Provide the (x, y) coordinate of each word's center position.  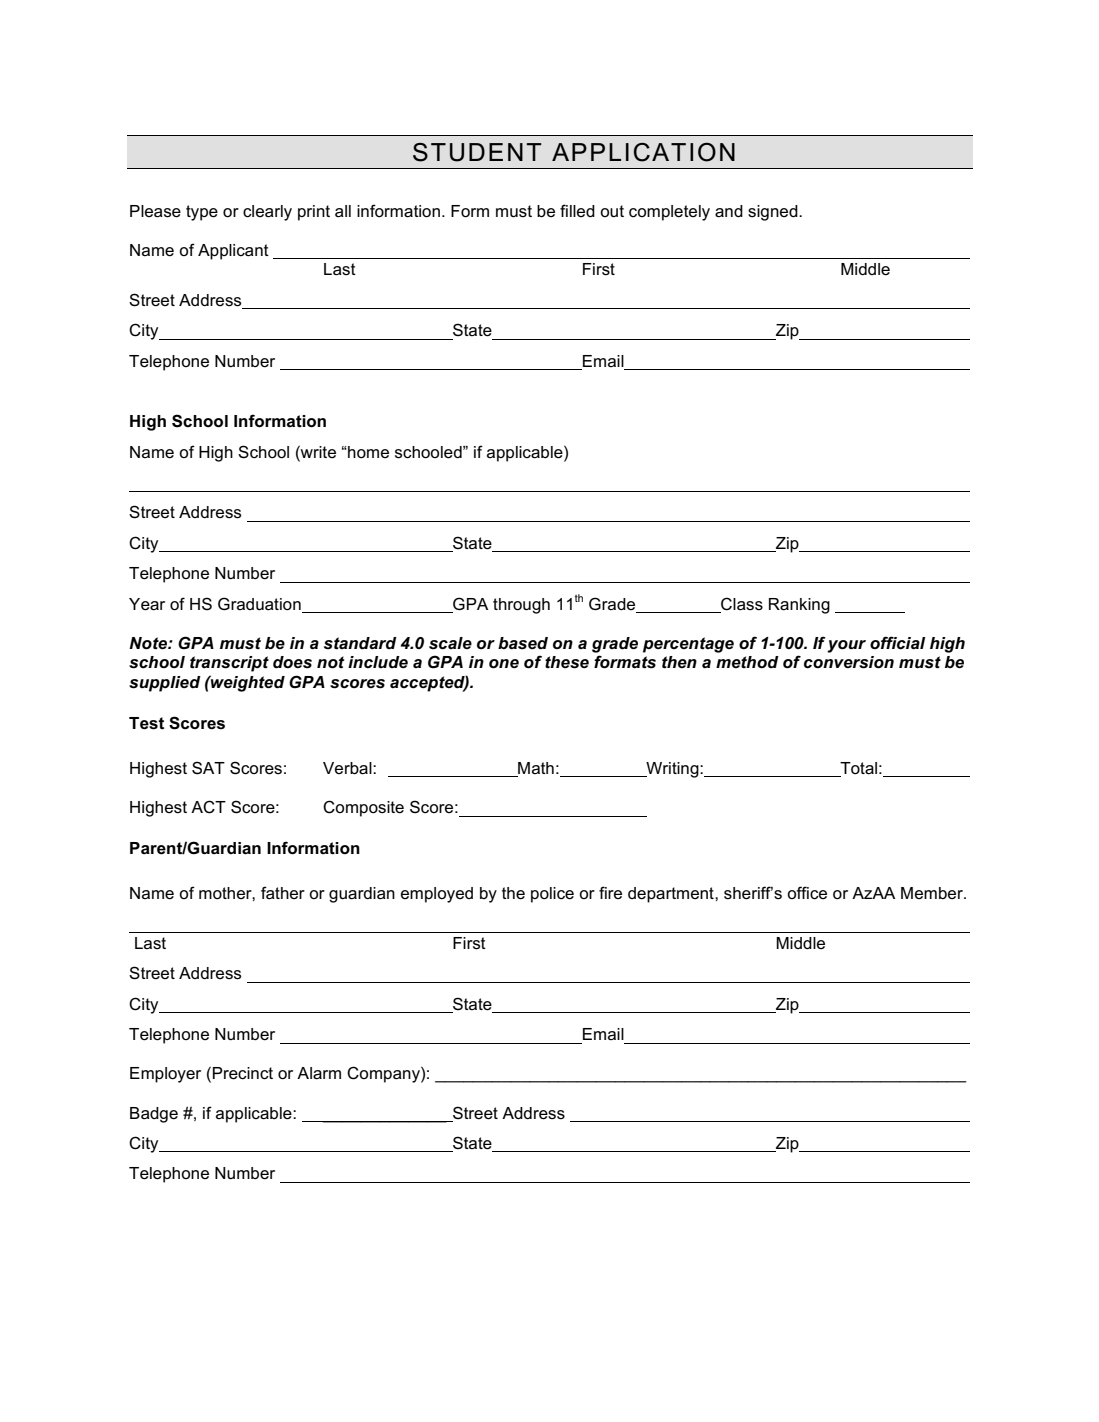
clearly (267, 213)
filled (577, 211)
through (521, 606)
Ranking (799, 606)
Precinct (243, 1073)
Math (535, 769)
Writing (672, 770)
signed (774, 213)
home (367, 452)
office (807, 893)
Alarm (319, 1073)
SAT (208, 768)
